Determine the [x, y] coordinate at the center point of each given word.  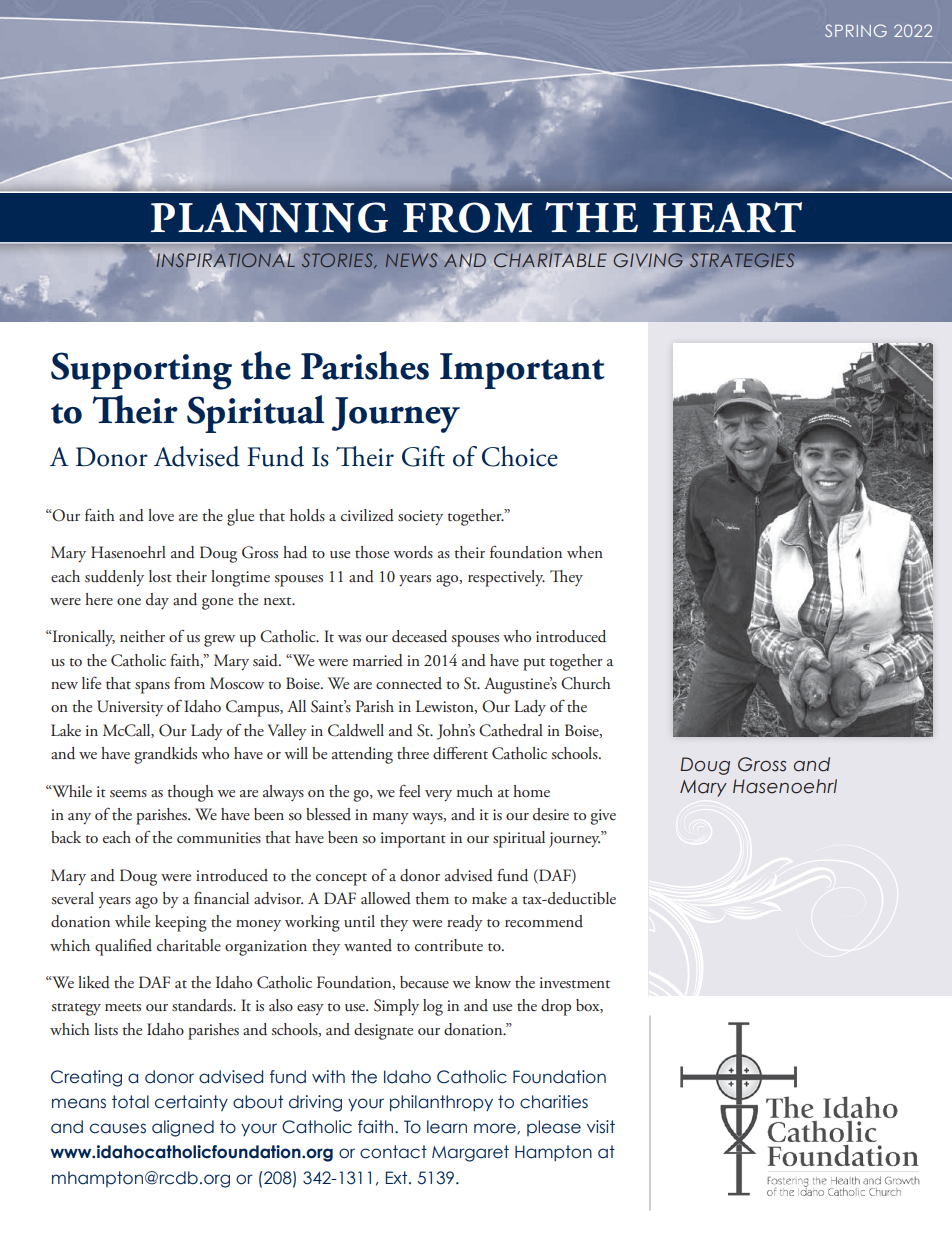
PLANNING [269, 217]
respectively [506, 578]
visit [601, 1127]
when [585, 552]
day [157, 601]
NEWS [411, 260]
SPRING [856, 30]
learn [447, 1127]
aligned [183, 1128]
